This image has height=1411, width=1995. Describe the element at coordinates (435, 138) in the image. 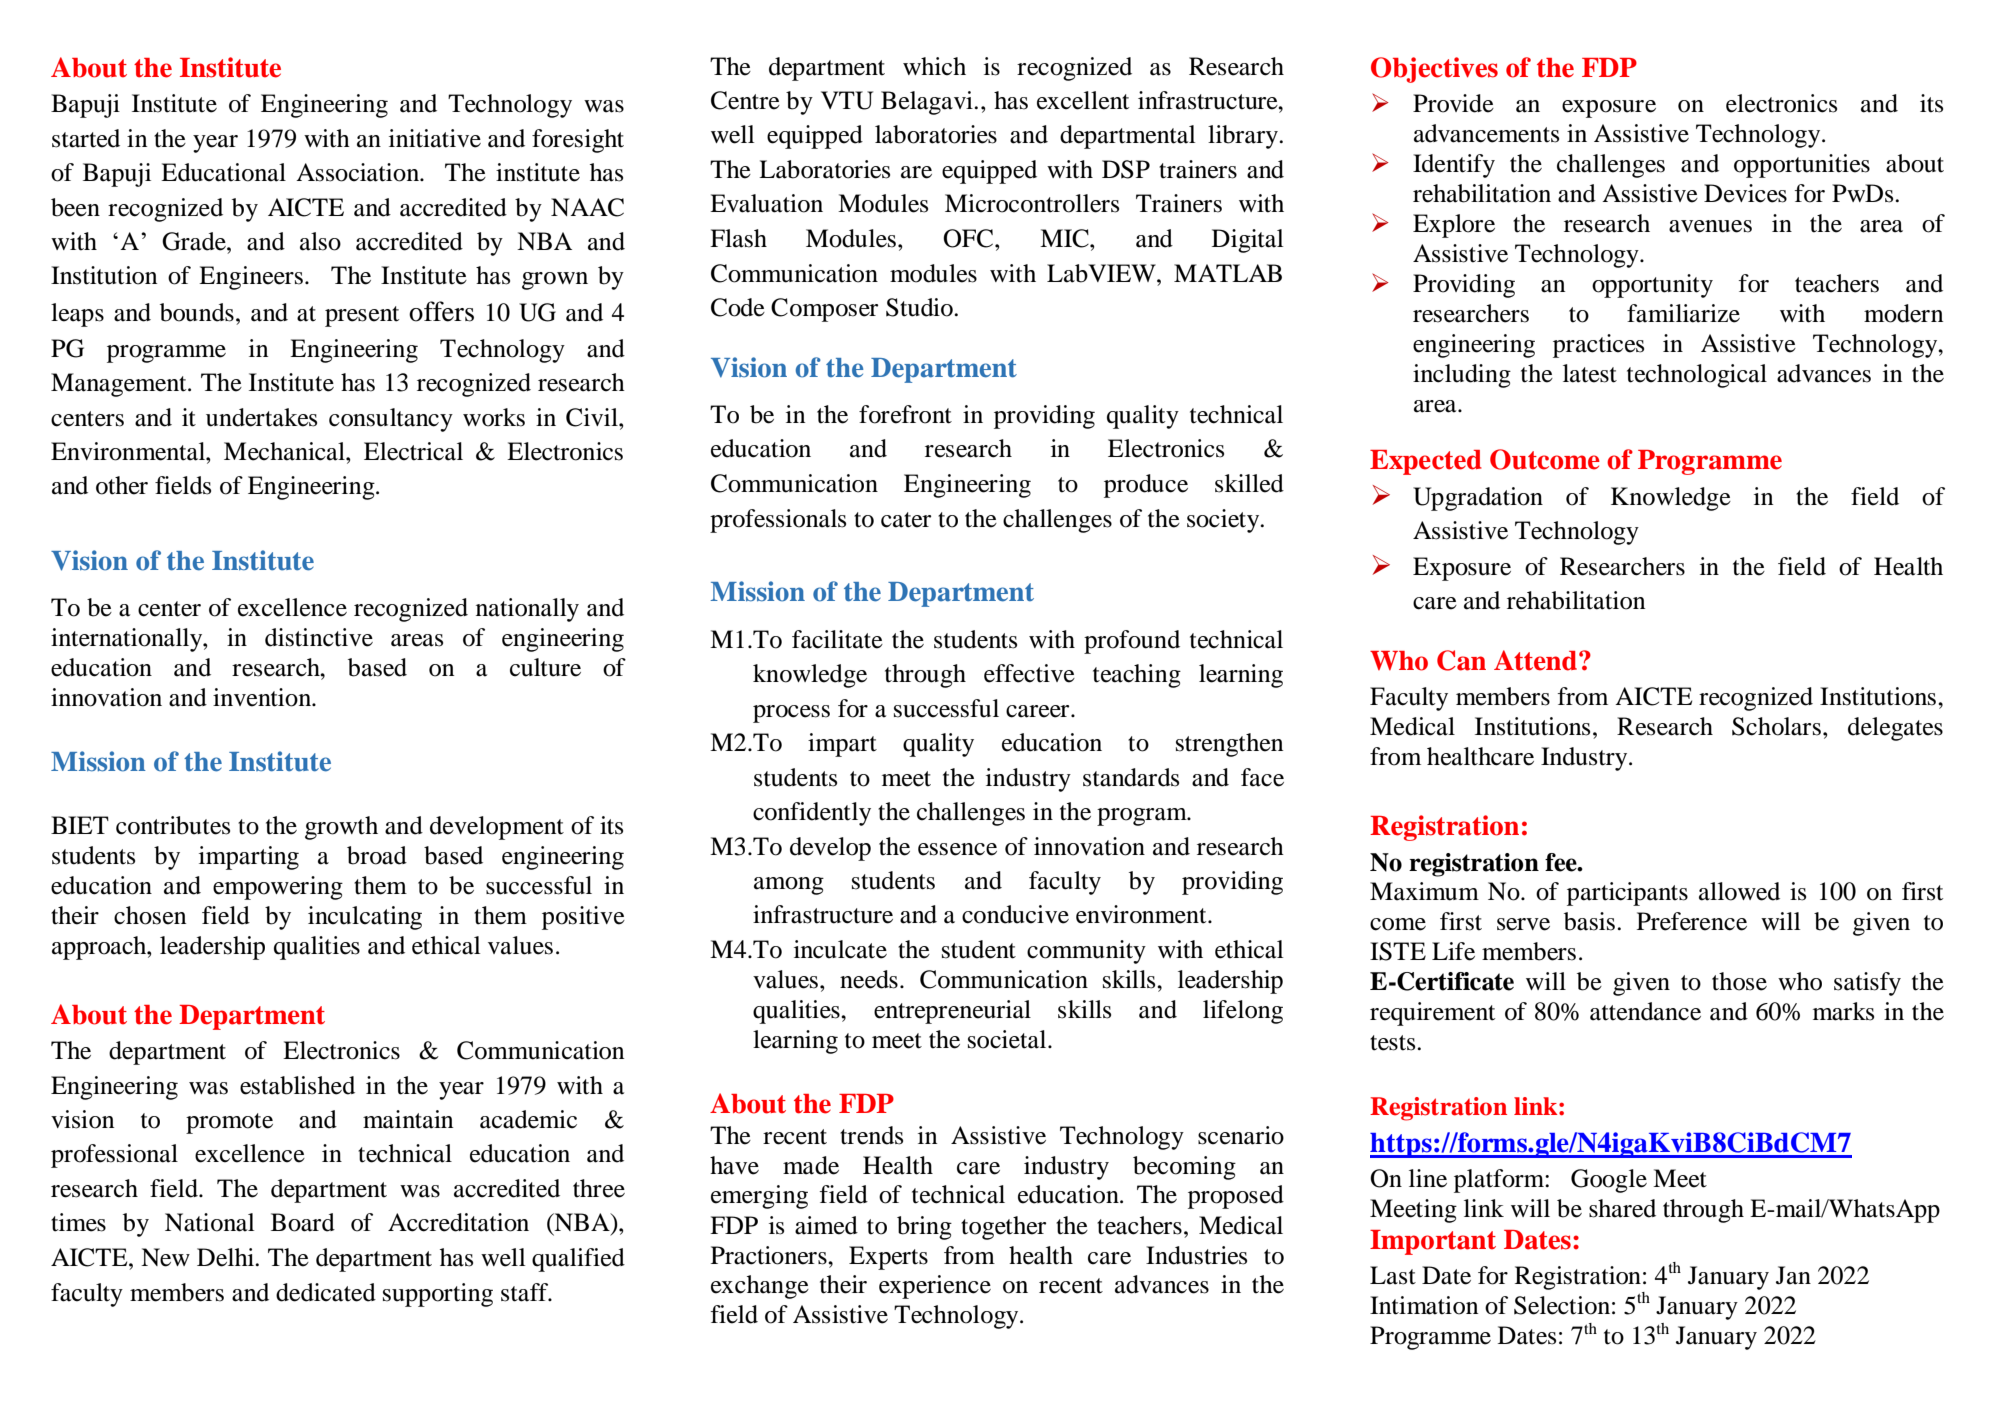

I see `initiative` at that location.
